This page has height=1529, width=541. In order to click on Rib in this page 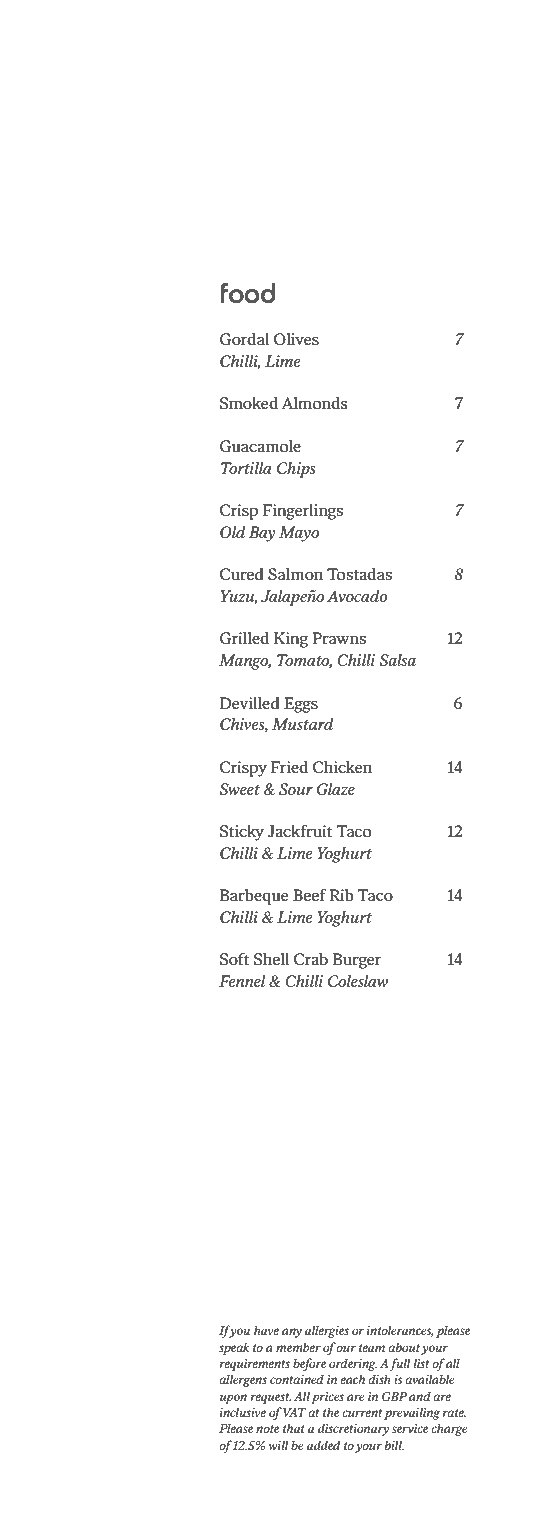, I will do `click(341, 895)`.
